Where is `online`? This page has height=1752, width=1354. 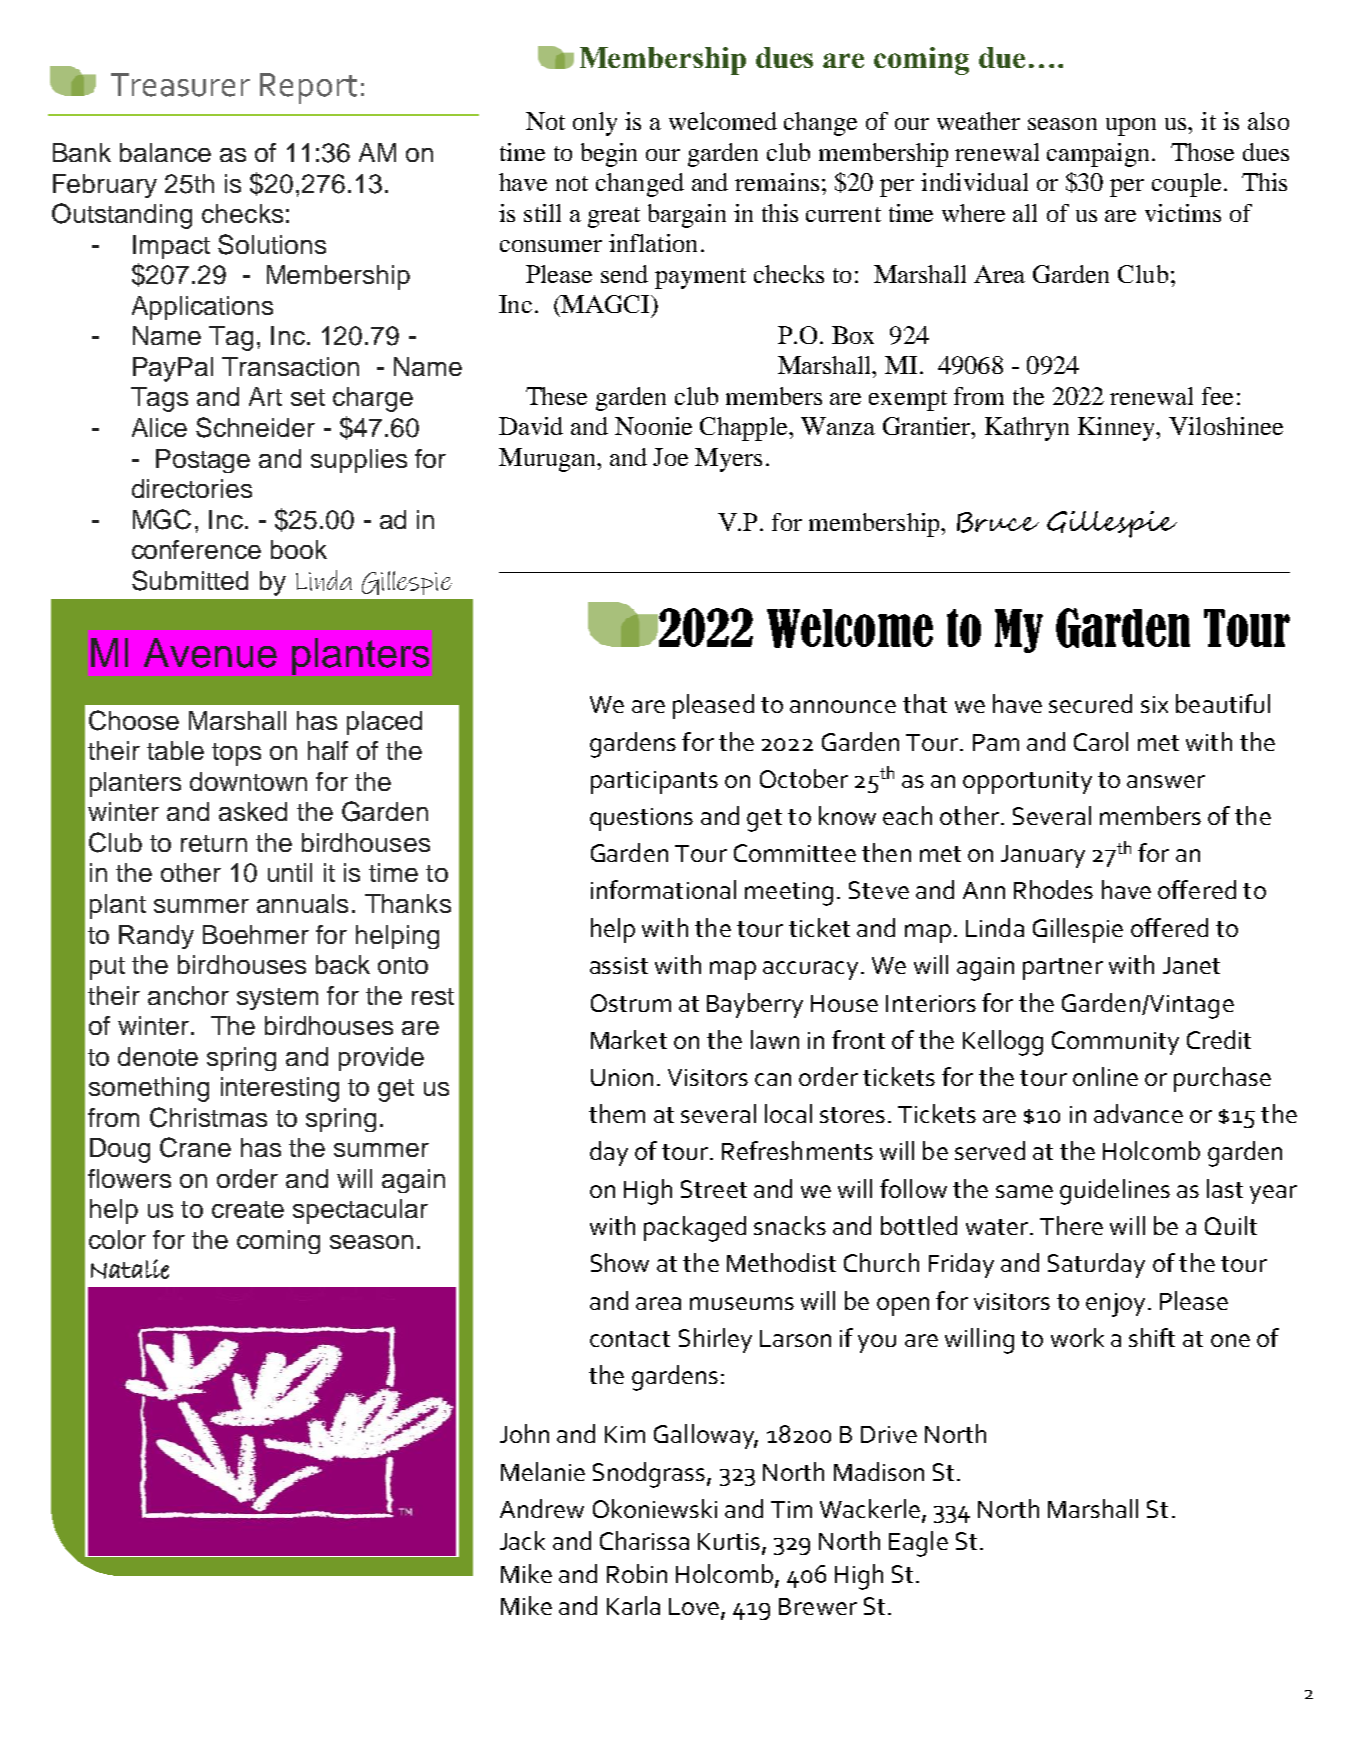 online is located at coordinates (1105, 1076).
